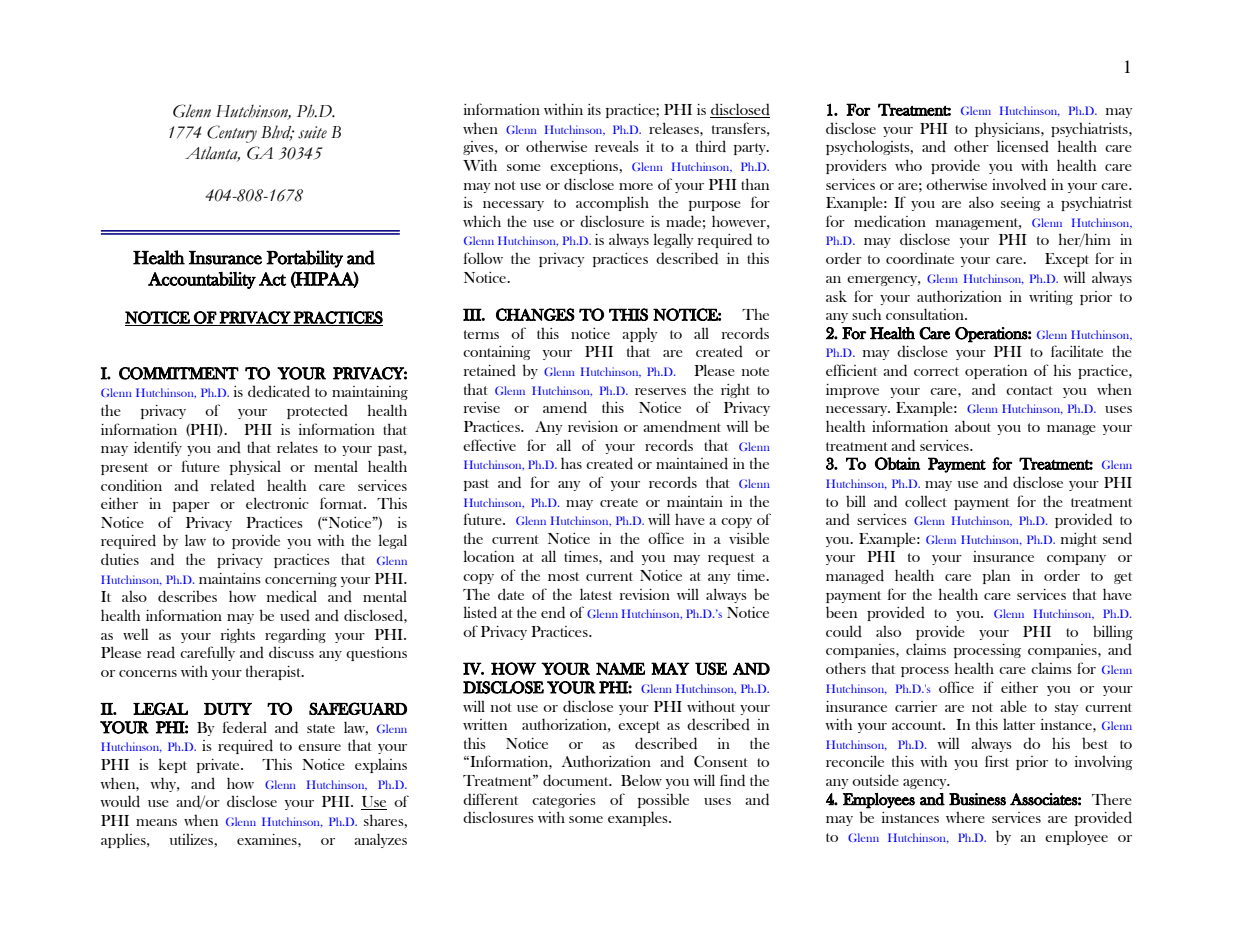 The height and width of the image is (952, 1233). I want to click on means, so click(156, 822).
